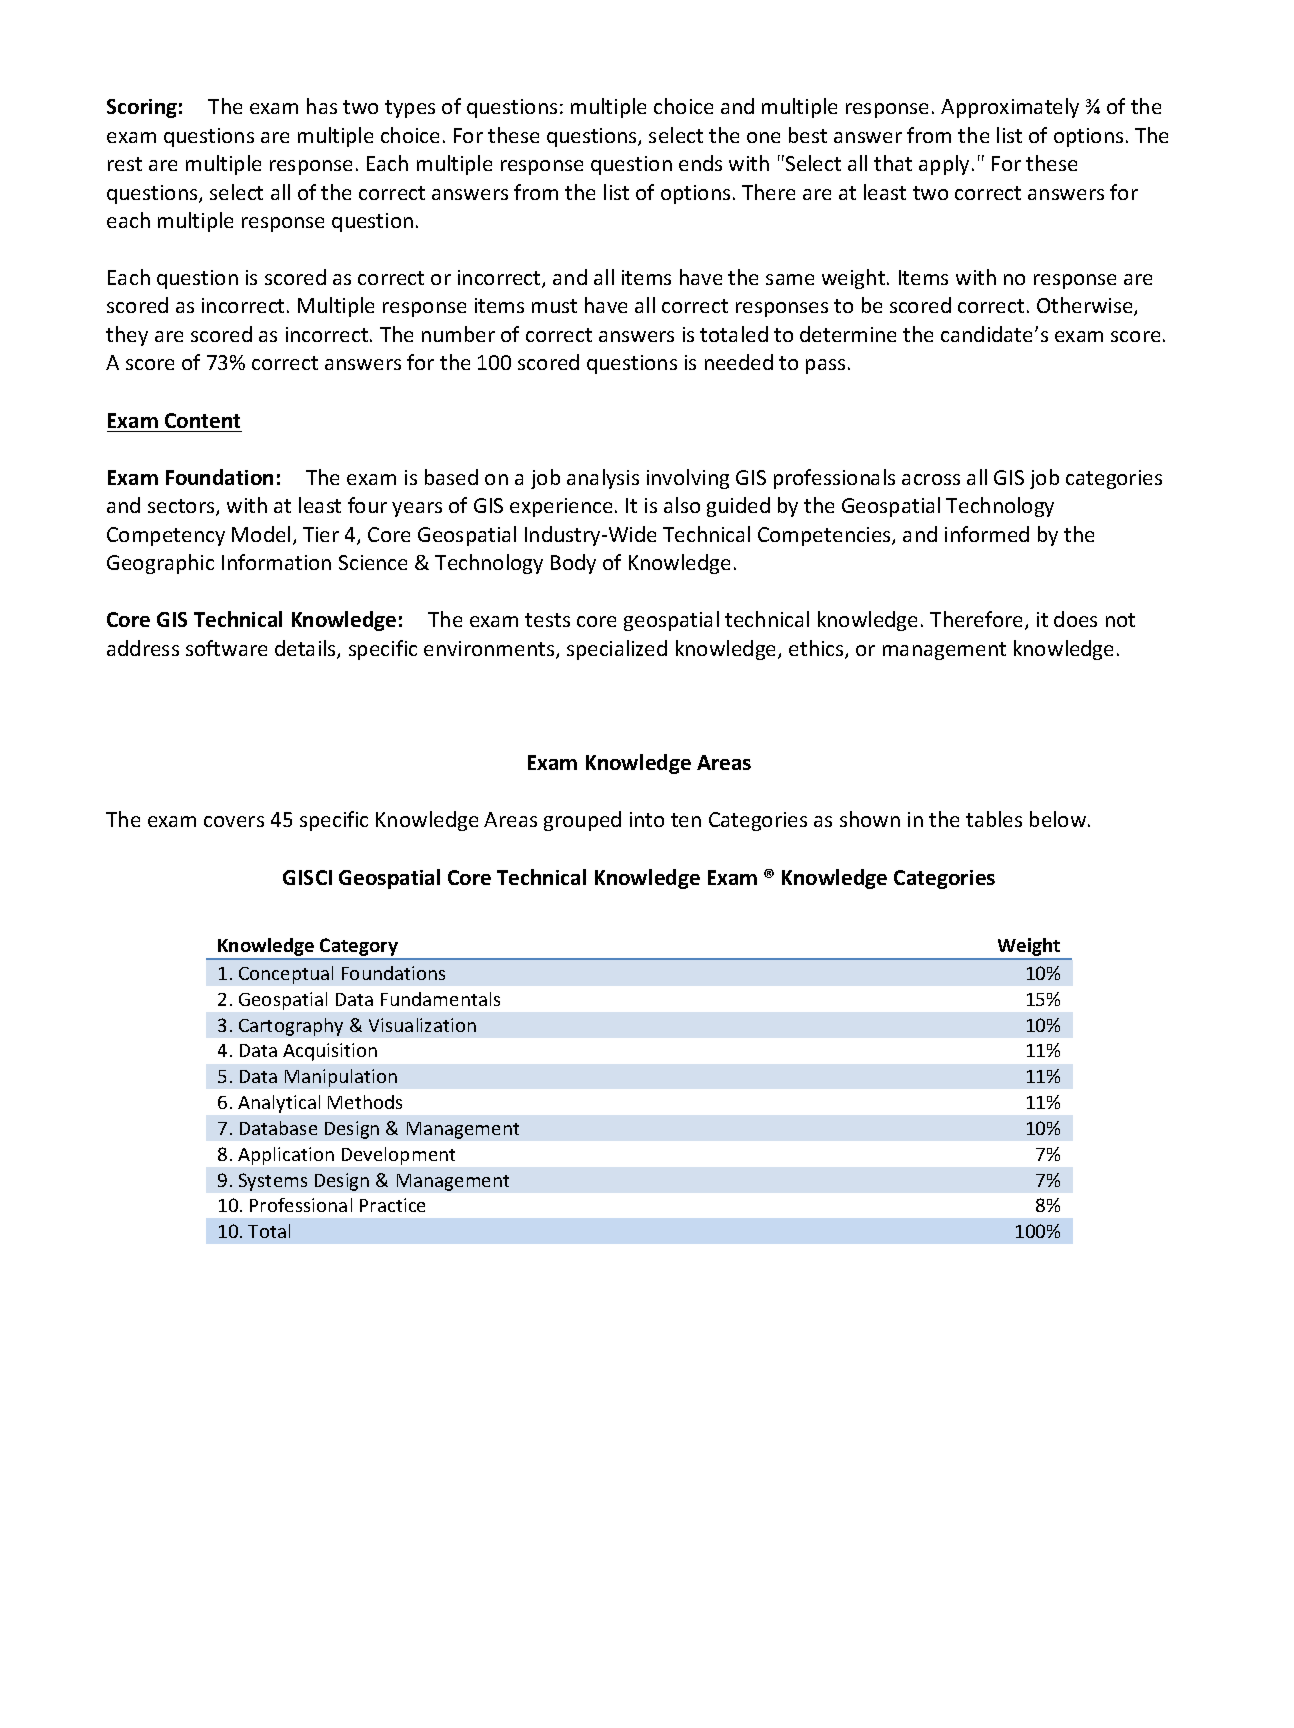  What do you see at coordinates (398, 1156) in the image?
I see `Development` at bounding box center [398, 1156].
